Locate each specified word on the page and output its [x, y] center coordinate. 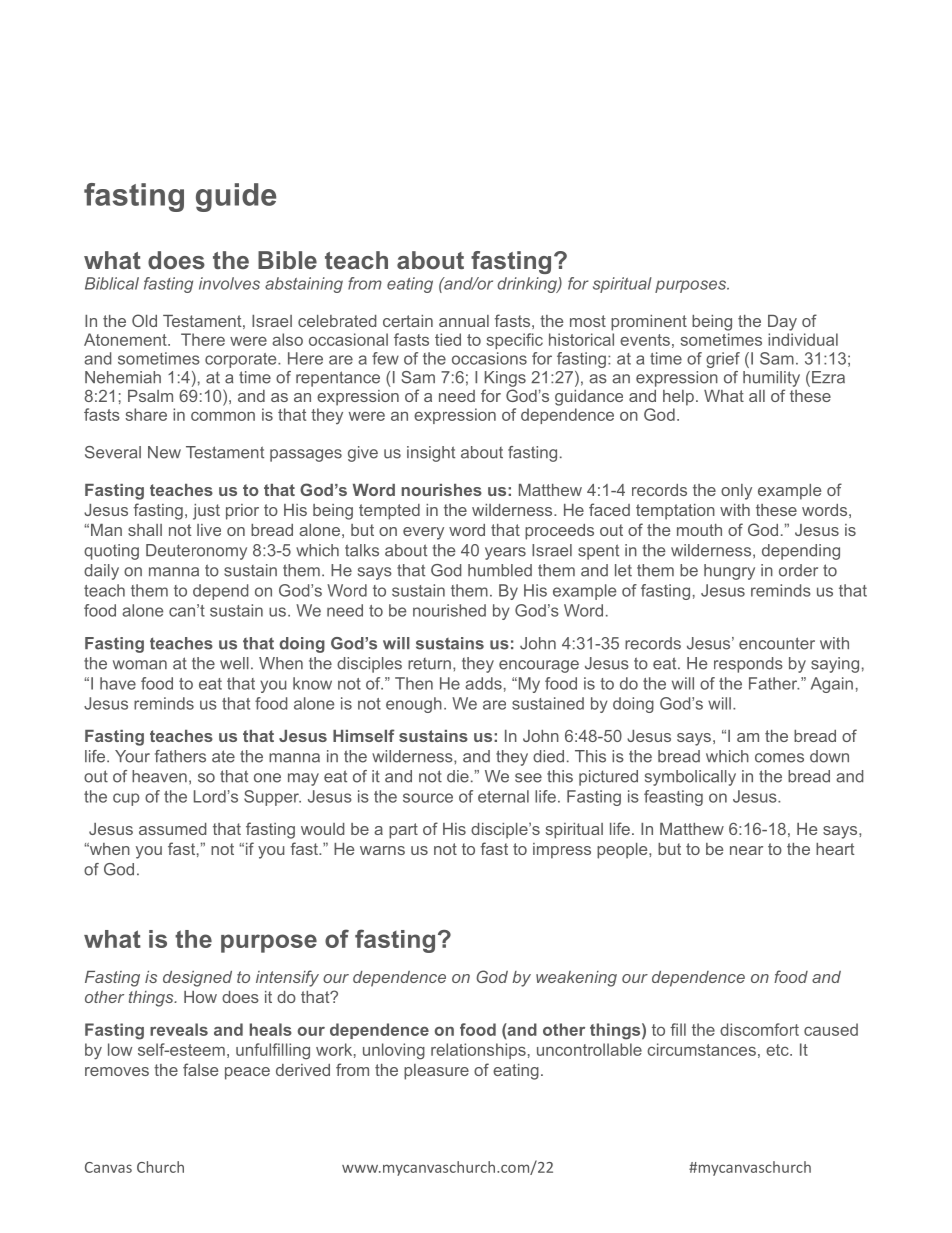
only [736, 492]
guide [236, 197]
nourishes [442, 490]
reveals [179, 1029]
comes [779, 758]
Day [782, 323]
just [206, 512]
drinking [528, 285]
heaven [159, 776]
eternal [503, 796]
